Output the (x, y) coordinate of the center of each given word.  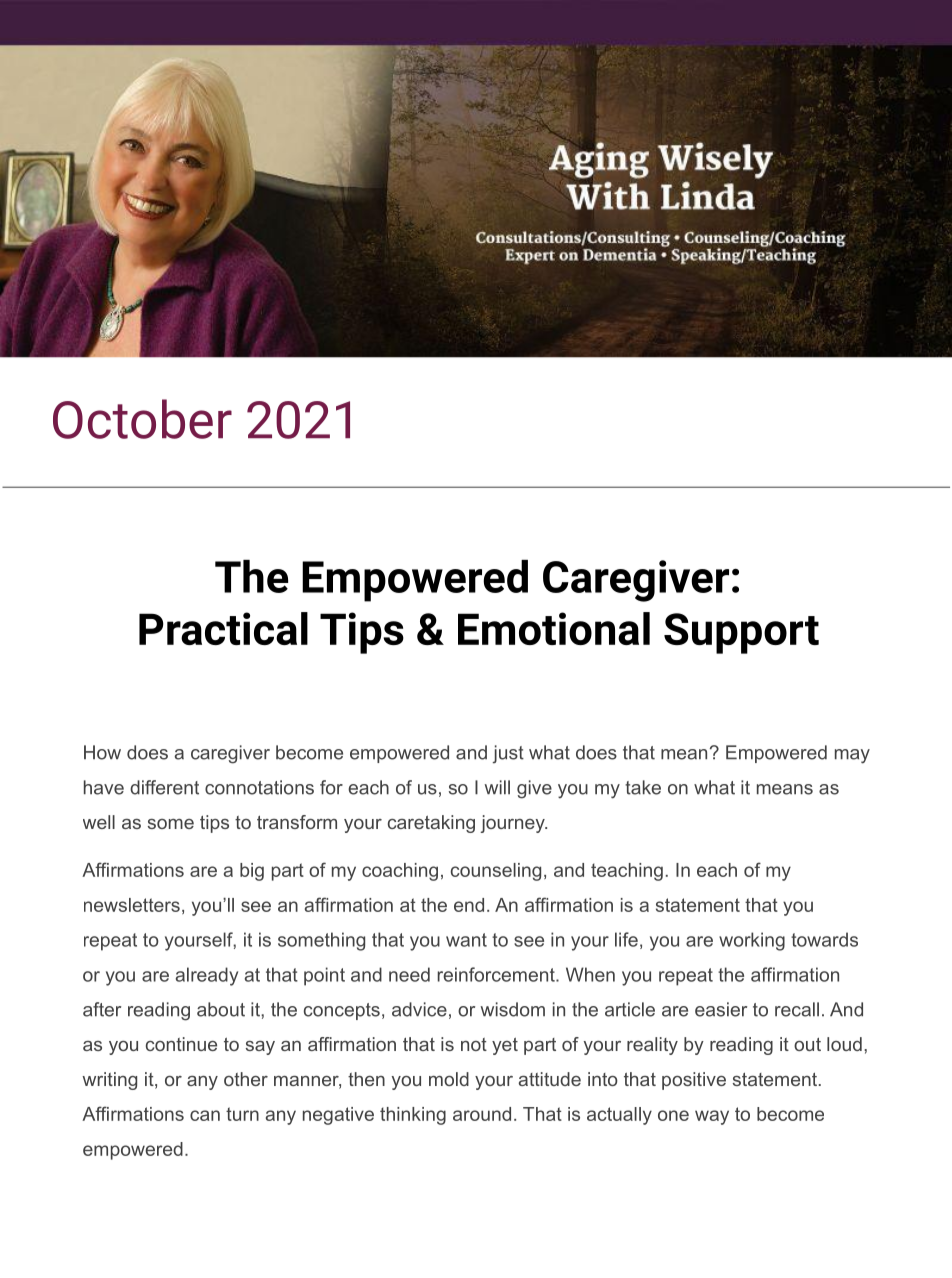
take (643, 787)
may (852, 756)
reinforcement (497, 974)
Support (741, 633)
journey (513, 824)
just (508, 754)
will (497, 787)
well (99, 822)
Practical (223, 628)
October (142, 419)
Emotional (554, 628)
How (102, 752)
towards (824, 939)
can (205, 1115)
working (752, 941)
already (207, 976)
